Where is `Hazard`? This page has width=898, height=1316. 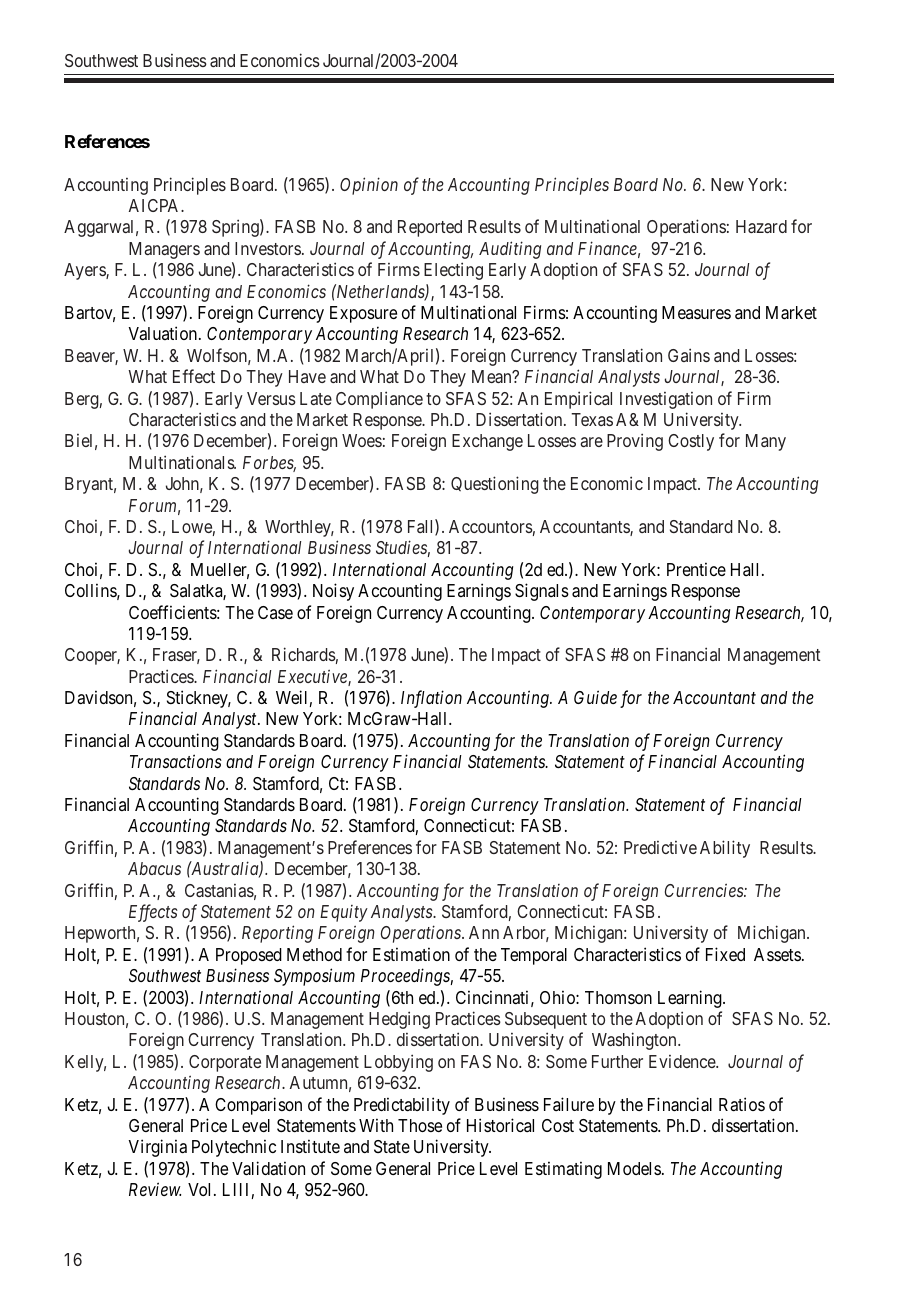
Hazard is located at coordinates (761, 226).
